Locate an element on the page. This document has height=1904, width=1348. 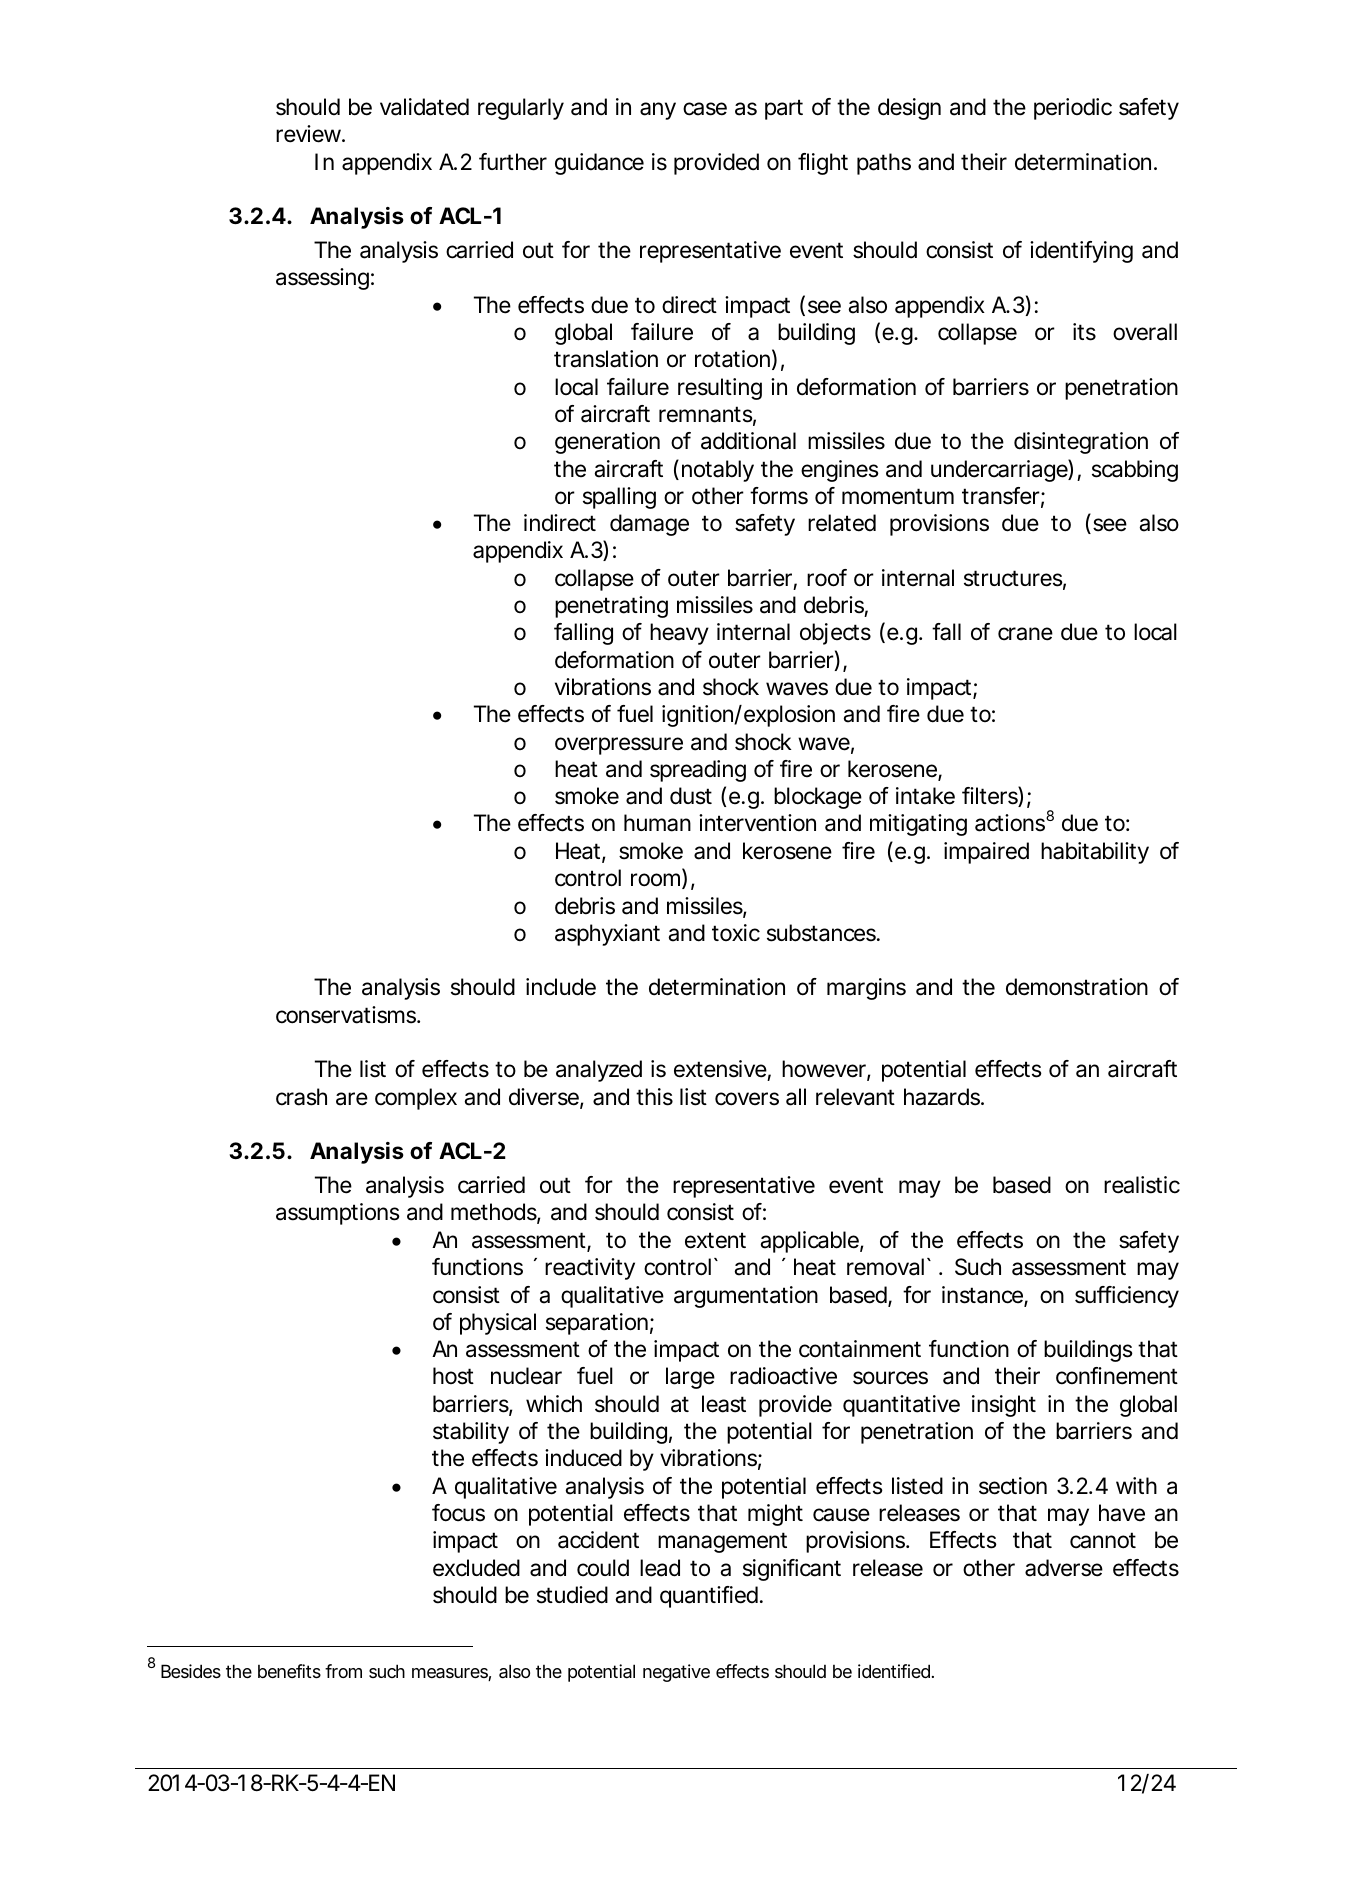
adverse is located at coordinates (1064, 1568).
